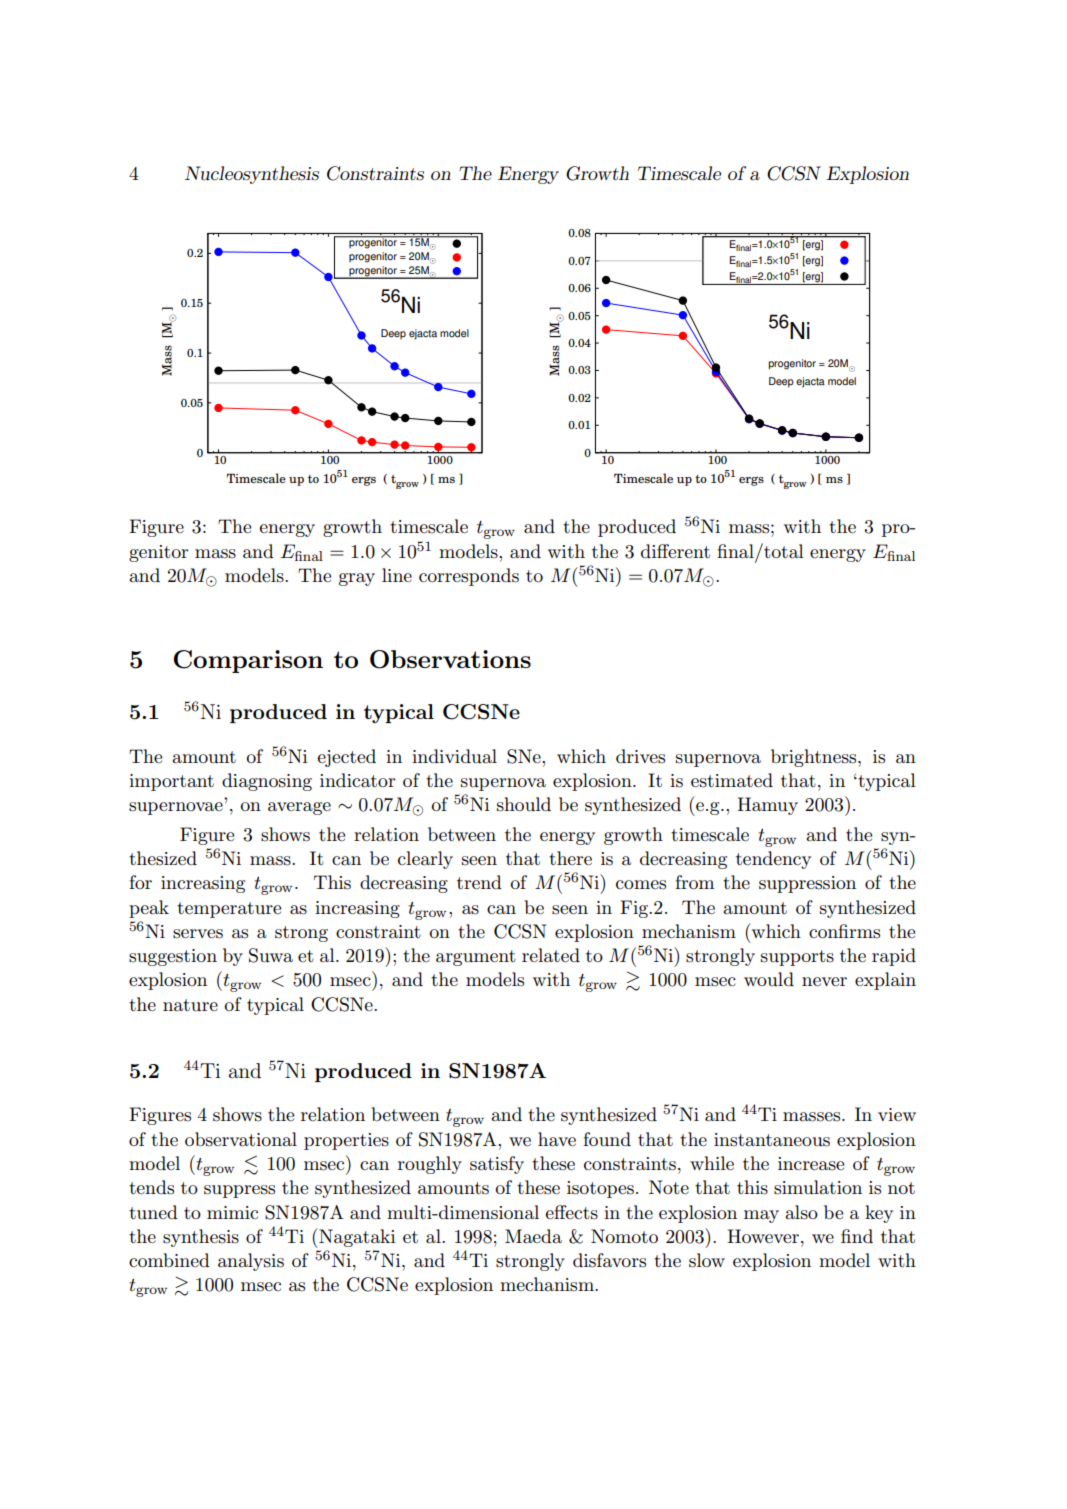 This screenshot has height=1509, width=1067. I want to click on diagnosing, so click(267, 782).
